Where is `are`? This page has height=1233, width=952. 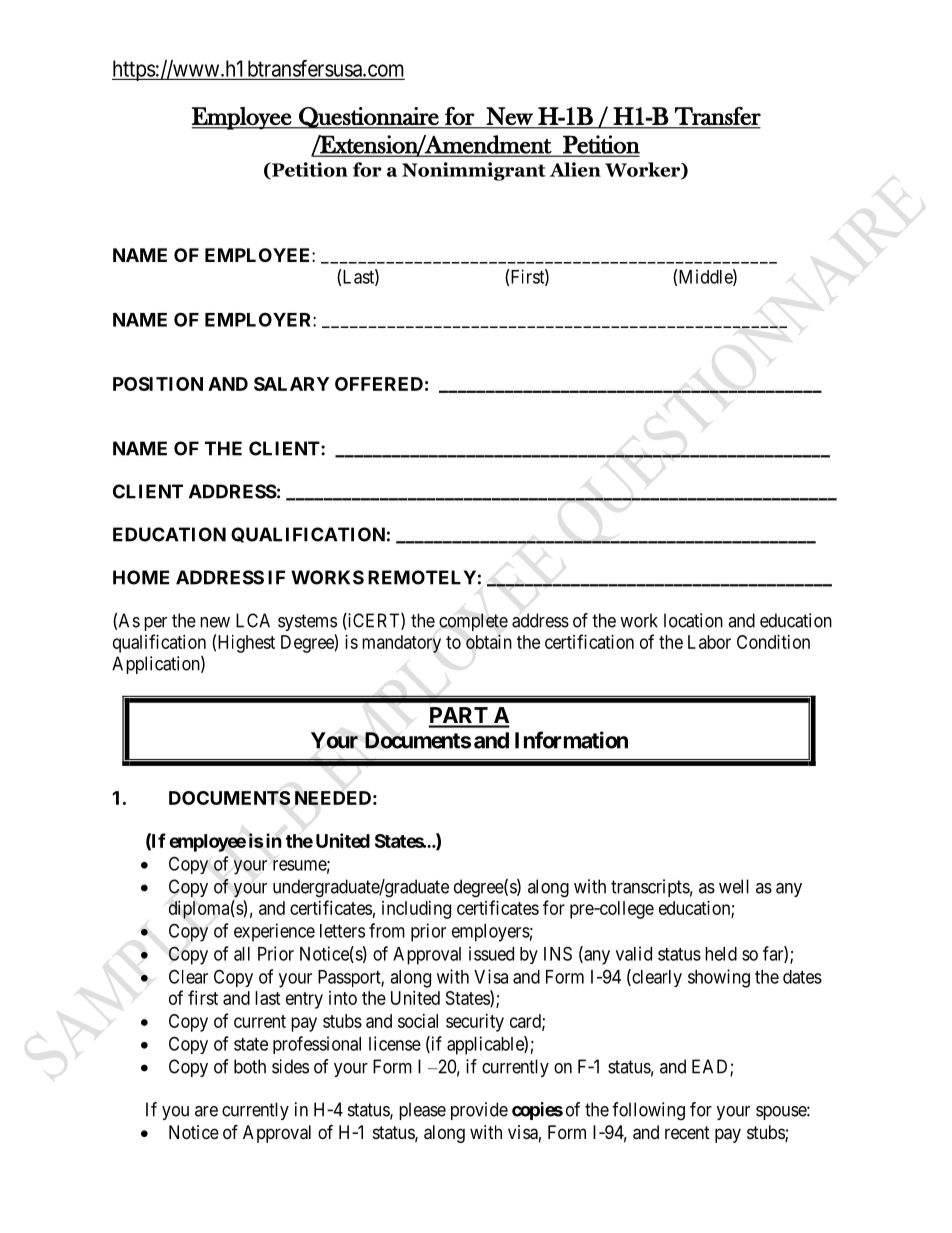
are is located at coordinates (206, 1111).
